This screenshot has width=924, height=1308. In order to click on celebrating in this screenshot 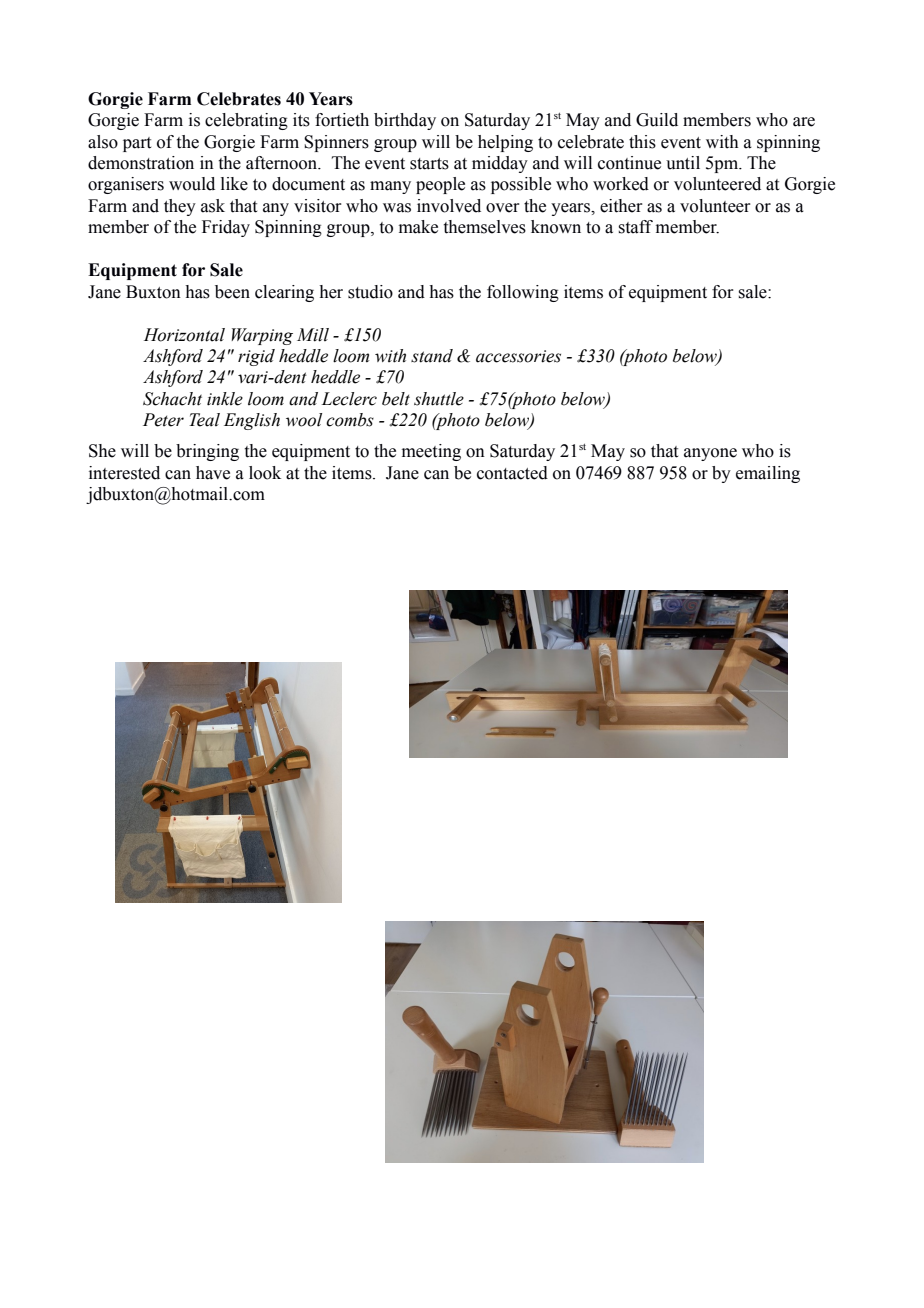, I will do `click(246, 121)`.
